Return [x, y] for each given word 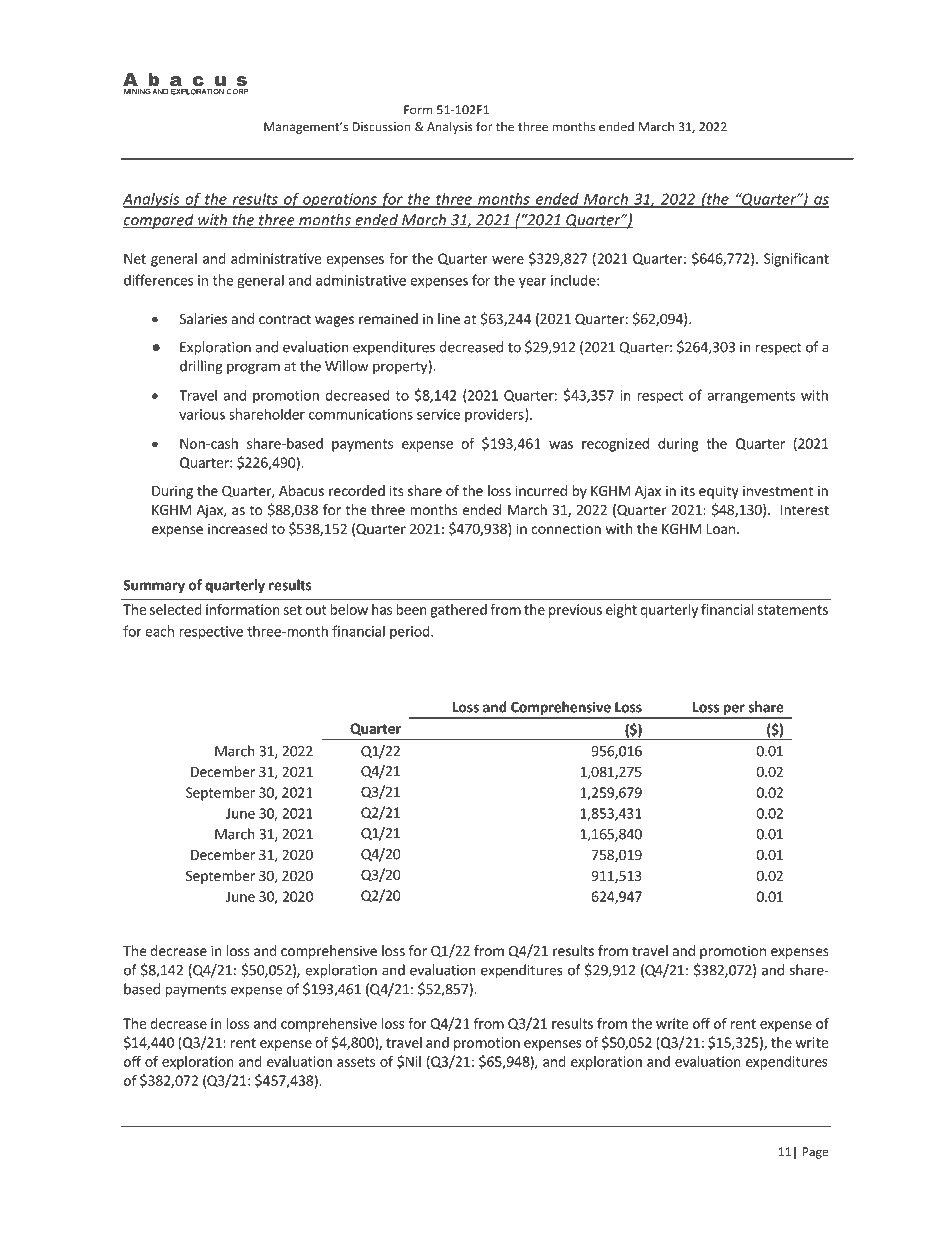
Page [815, 1153]
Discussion [381, 127]
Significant [796, 260]
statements [792, 610]
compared [159, 221]
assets [356, 1062]
